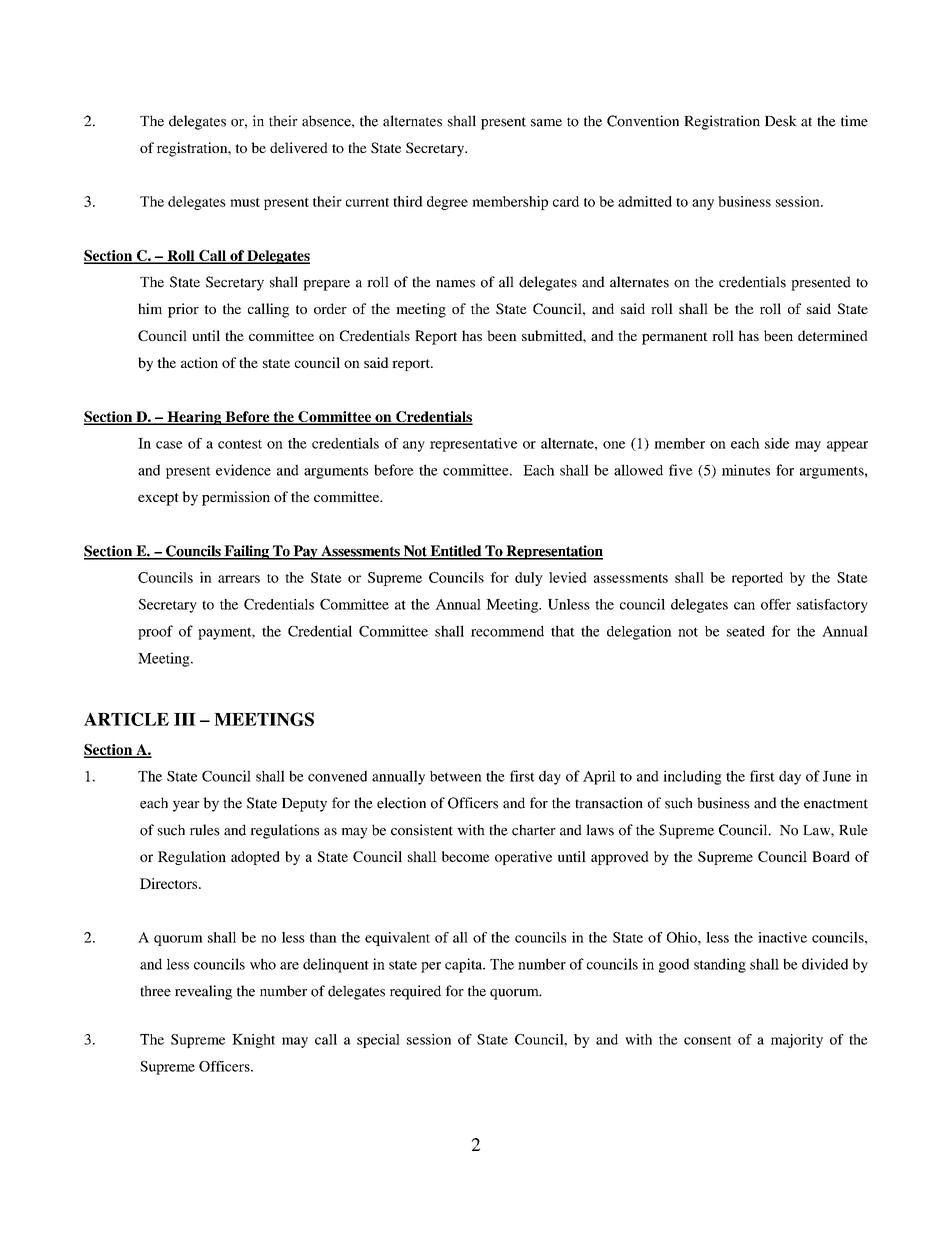  What do you see at coordinates (546, 123) in the image?
I see `same` at bounding box center [546, 123].
